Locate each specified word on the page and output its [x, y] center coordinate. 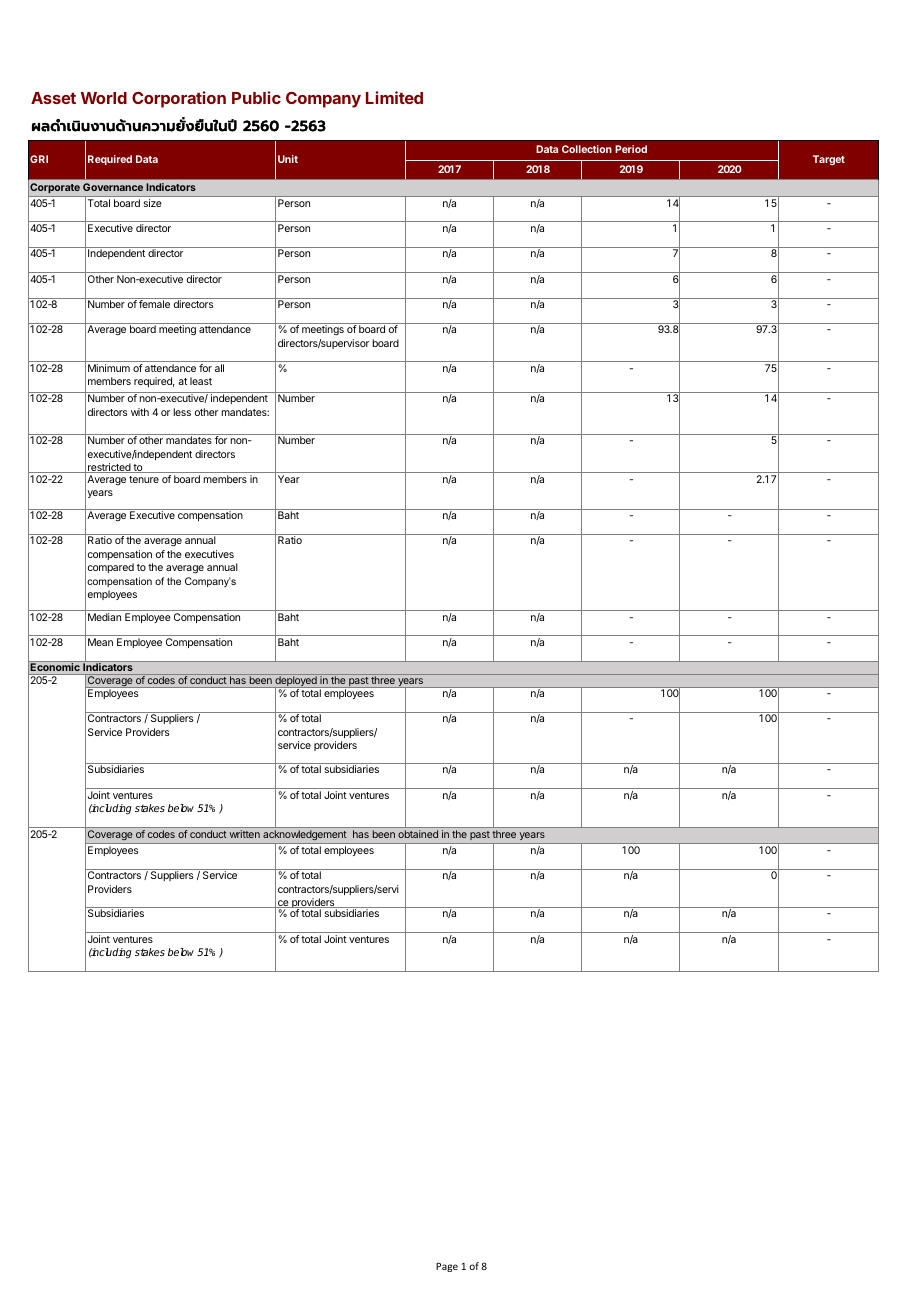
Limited [394, 97]
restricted [109, 468]
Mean [100, 642]
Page [447, 1267]
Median [104, 617]
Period [631, 149]
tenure [144, 479]
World [104, 98]
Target [829, 160]
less [182, 412]
